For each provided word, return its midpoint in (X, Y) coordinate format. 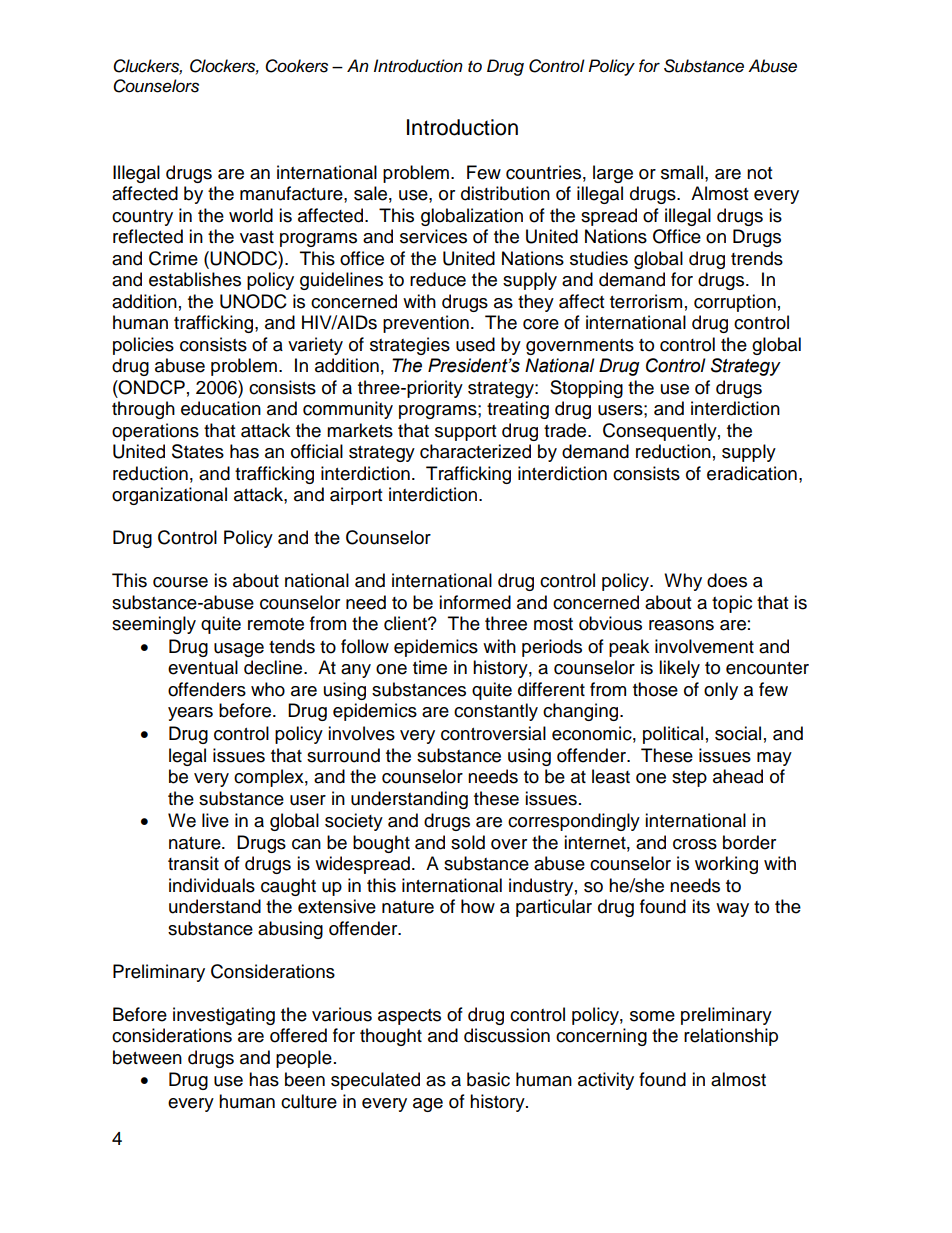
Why (683, 582)
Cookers (296, 66)
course (180, 582)
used (475, 344)
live (215, 820)
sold (468, 842)
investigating (224, 1016)
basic (488, 1079)
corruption (735, 303)
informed (475, 602)
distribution (505, 193)
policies (143, 346)
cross (695, 844)
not (759, 173)
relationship (731, 1037)
